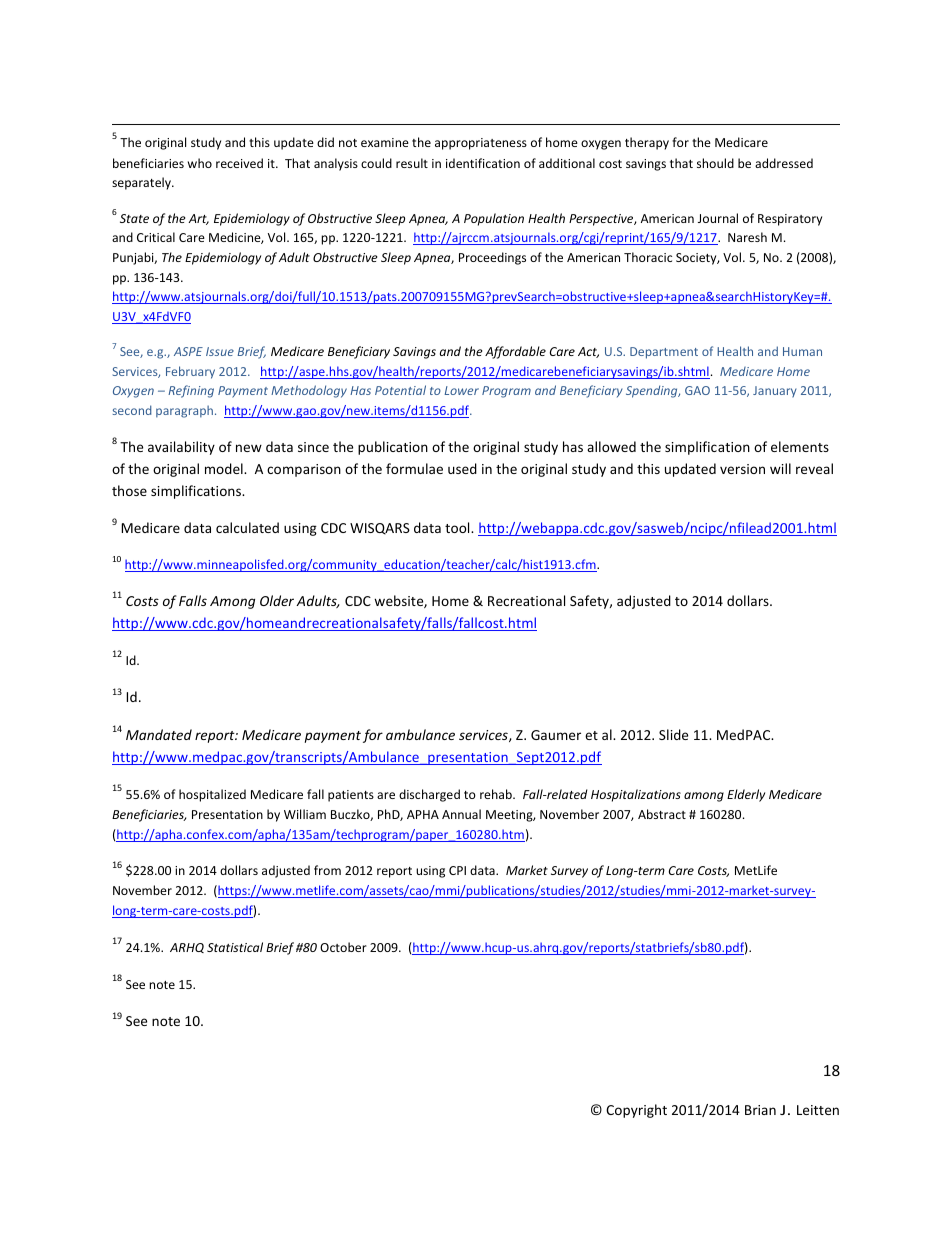 This screenshot has width=952, height=1233. Describe the element at coordinates (277, 600) in the screenshot. I see `Older` at that location.
